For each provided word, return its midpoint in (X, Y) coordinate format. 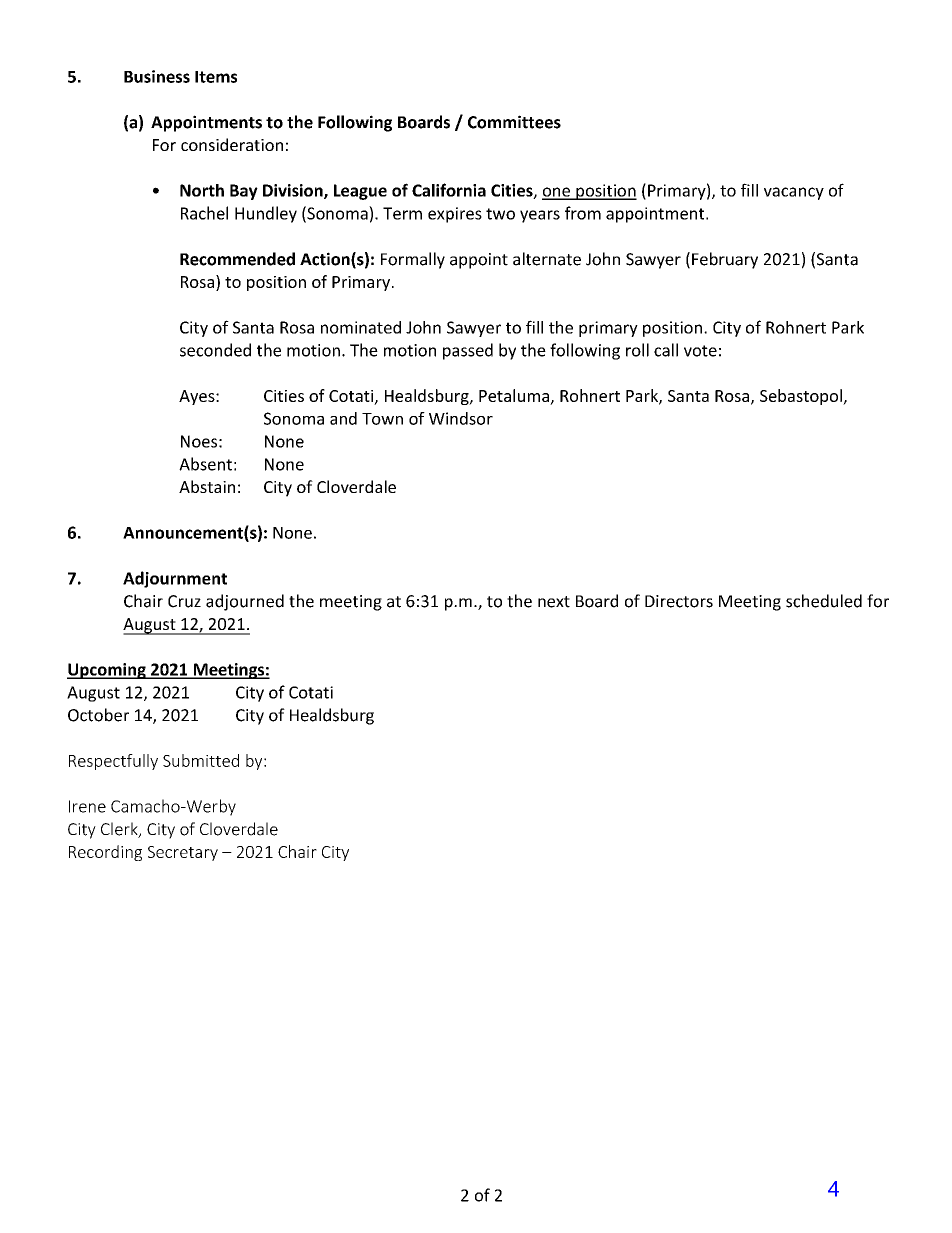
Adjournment (175, 579)
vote (700, 351)
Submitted (201, 760)
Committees (514, 122)
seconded (215, 350)
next (554, 602)
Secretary (183, 853)
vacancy (794, 193)
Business (157, 76)
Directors (679, 601)
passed (468, 351)
